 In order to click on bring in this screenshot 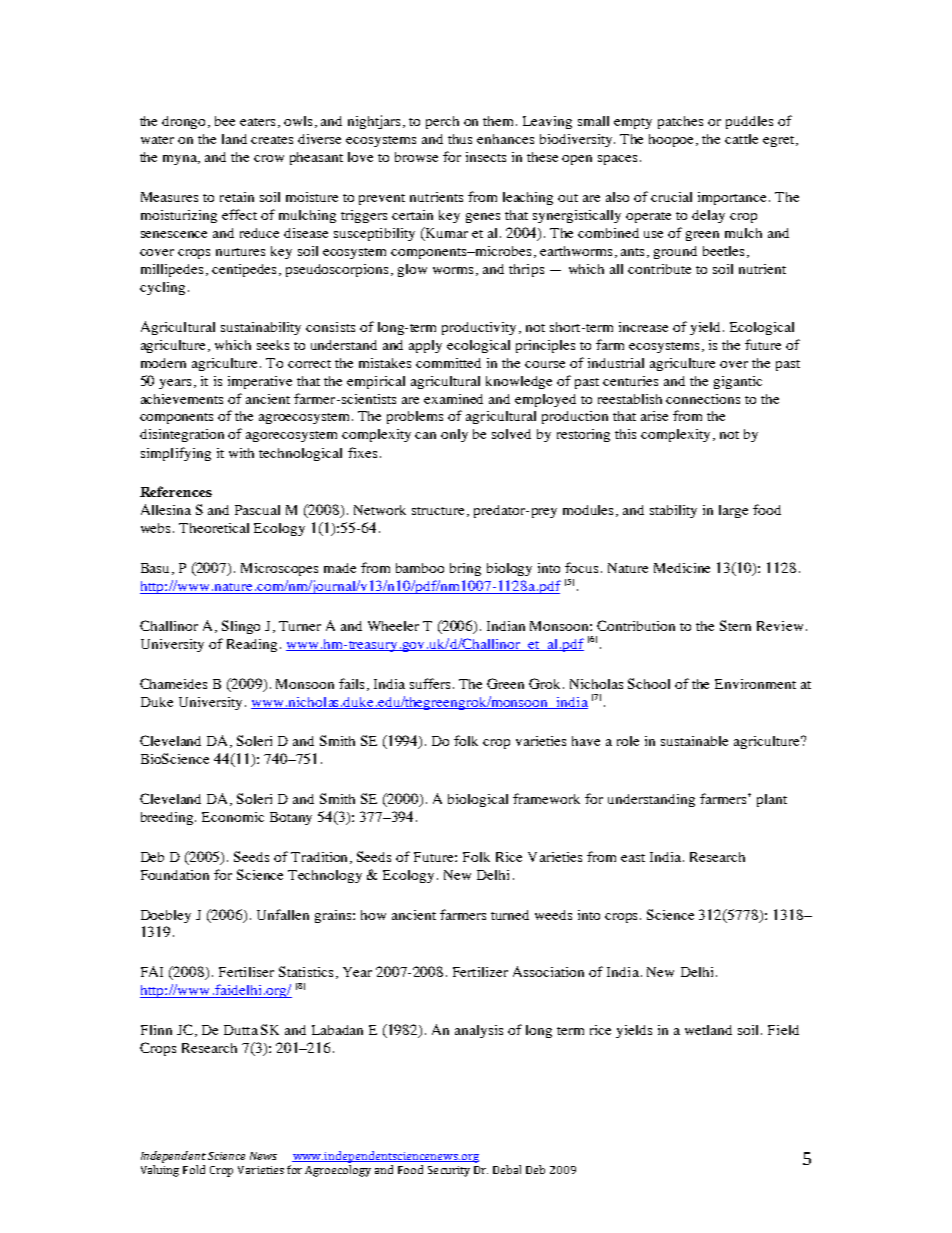, I will do `click(465, 569)`.
